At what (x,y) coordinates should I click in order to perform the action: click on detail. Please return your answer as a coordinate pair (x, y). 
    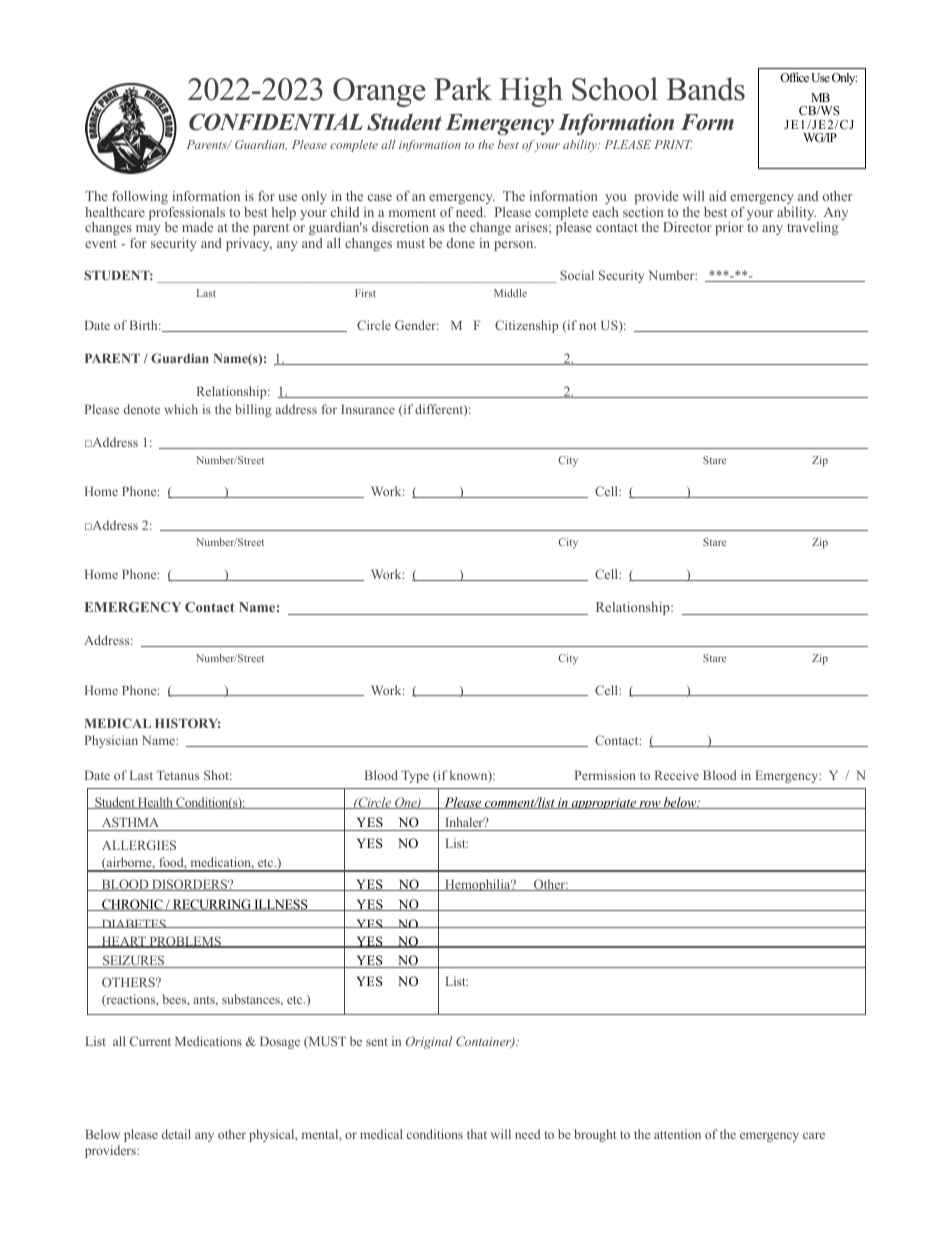
    Looking at the image, I should click on (176, 1134).
